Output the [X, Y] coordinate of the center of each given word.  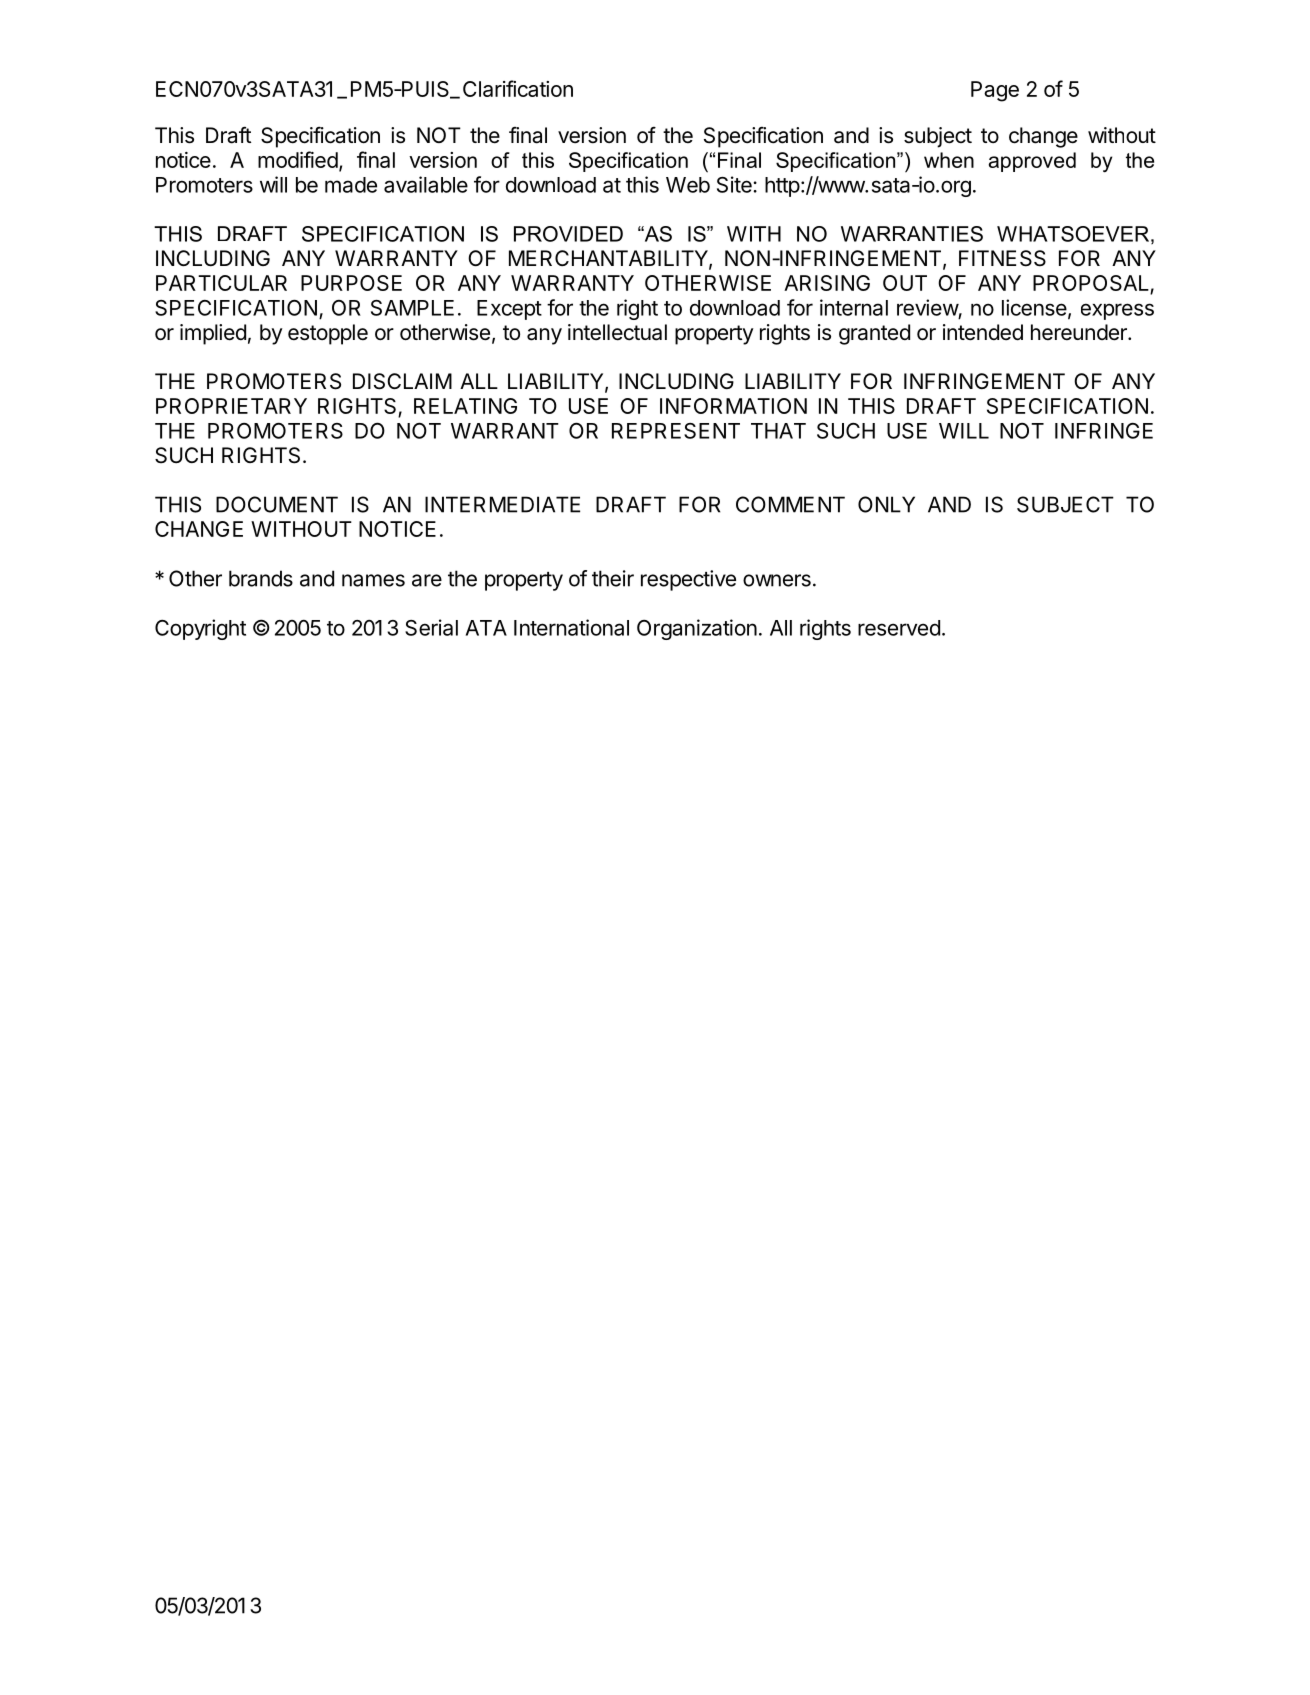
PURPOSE [351, 283]
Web [688, 185]
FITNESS [1002, 258]
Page [995, 91]
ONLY [886, 504]
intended [983, 332]
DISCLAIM [402, 381]
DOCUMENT [277, 504]
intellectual [617, 332]
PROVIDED [568, 234]
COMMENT [790, 504]
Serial [431, 627]
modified [298, 159]
